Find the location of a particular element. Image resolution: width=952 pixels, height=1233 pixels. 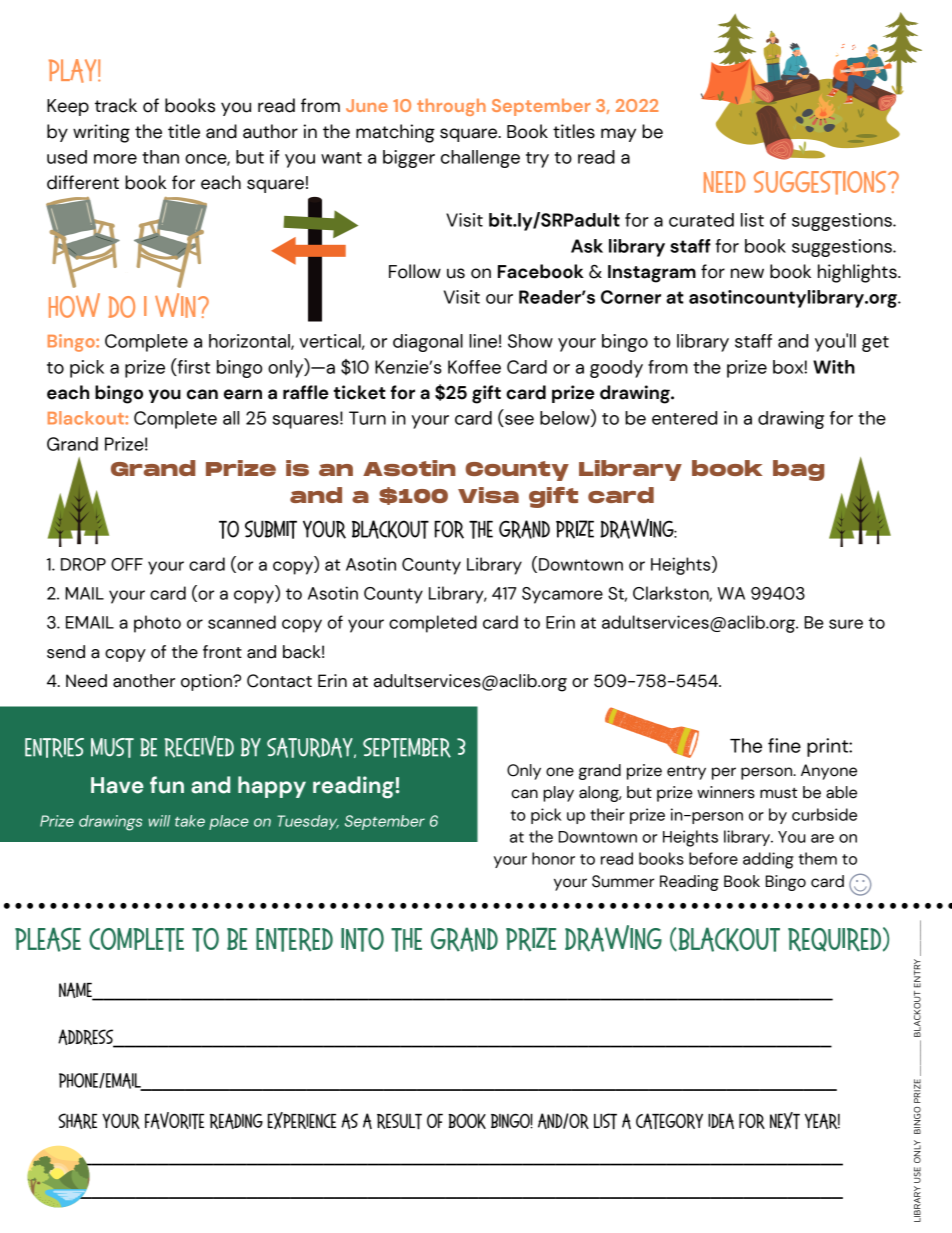

sure is located at coordinates (846, 624).
